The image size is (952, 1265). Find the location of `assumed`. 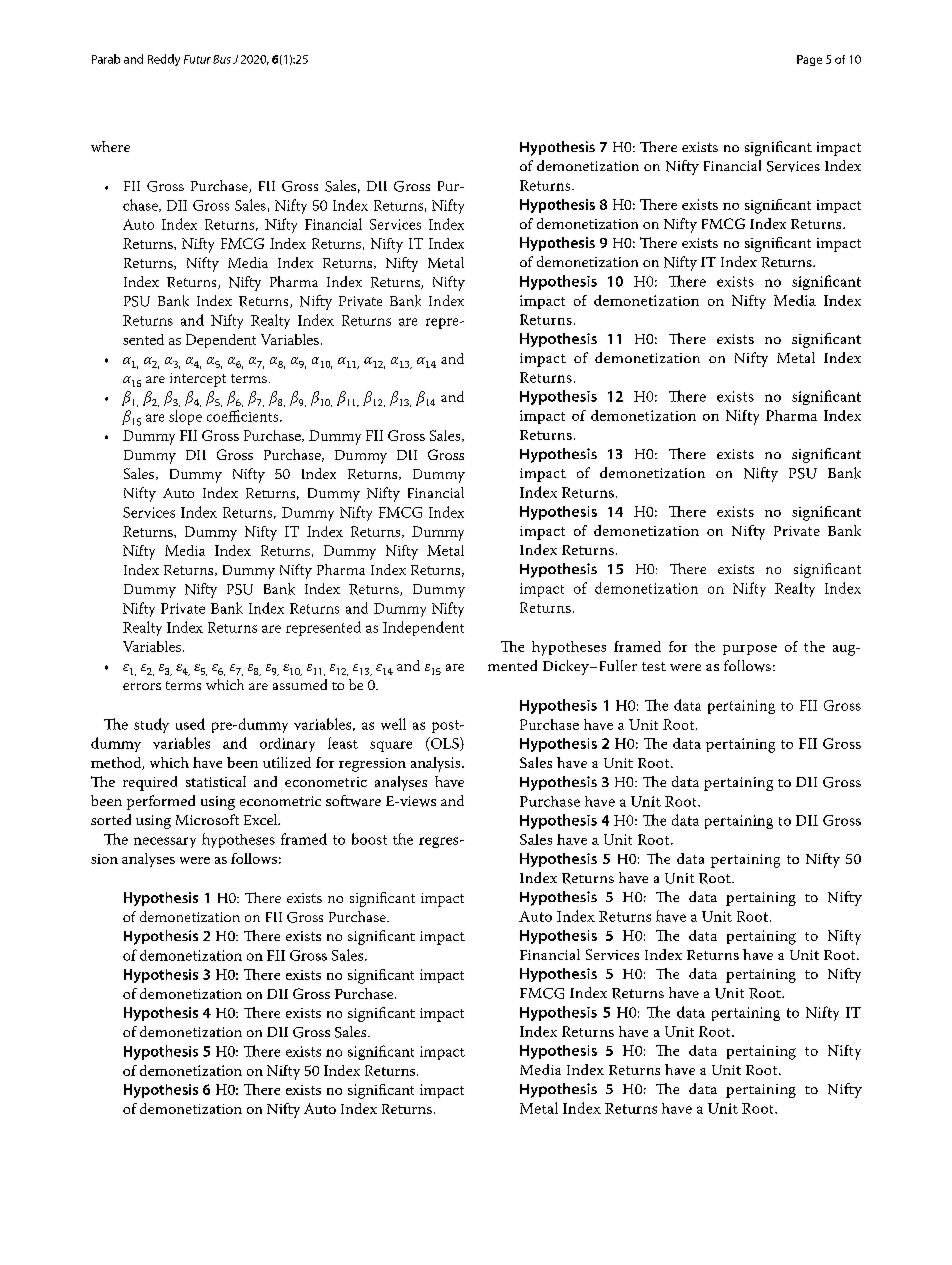

assumed is located at coordinates (300, 684).
